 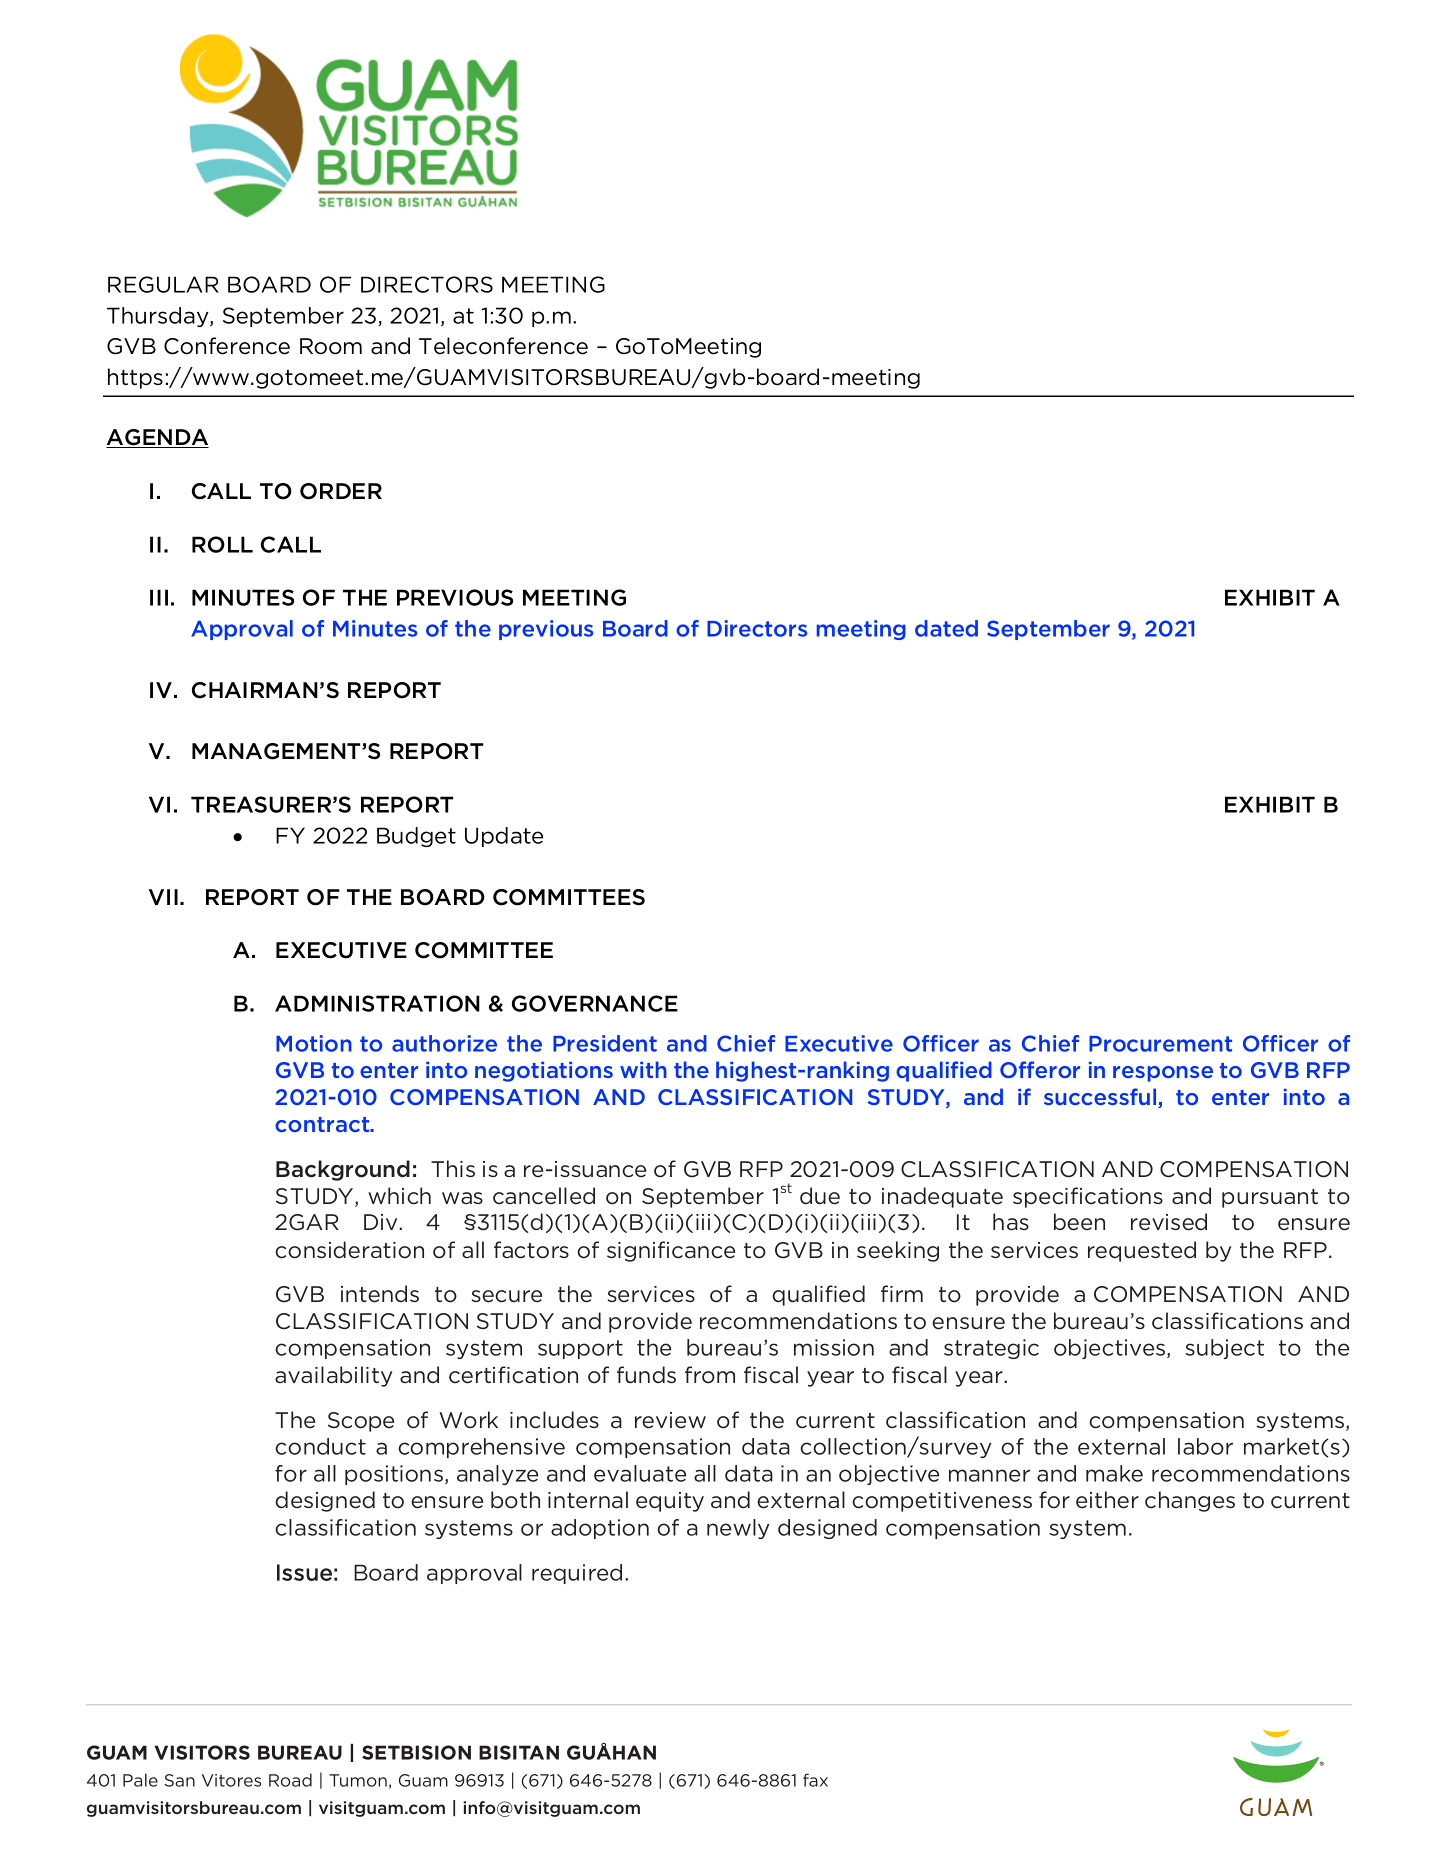 What do you see at coordinates (643, 1069) in the screenshot?
I see `with` at bounding box center [643, 1069].
